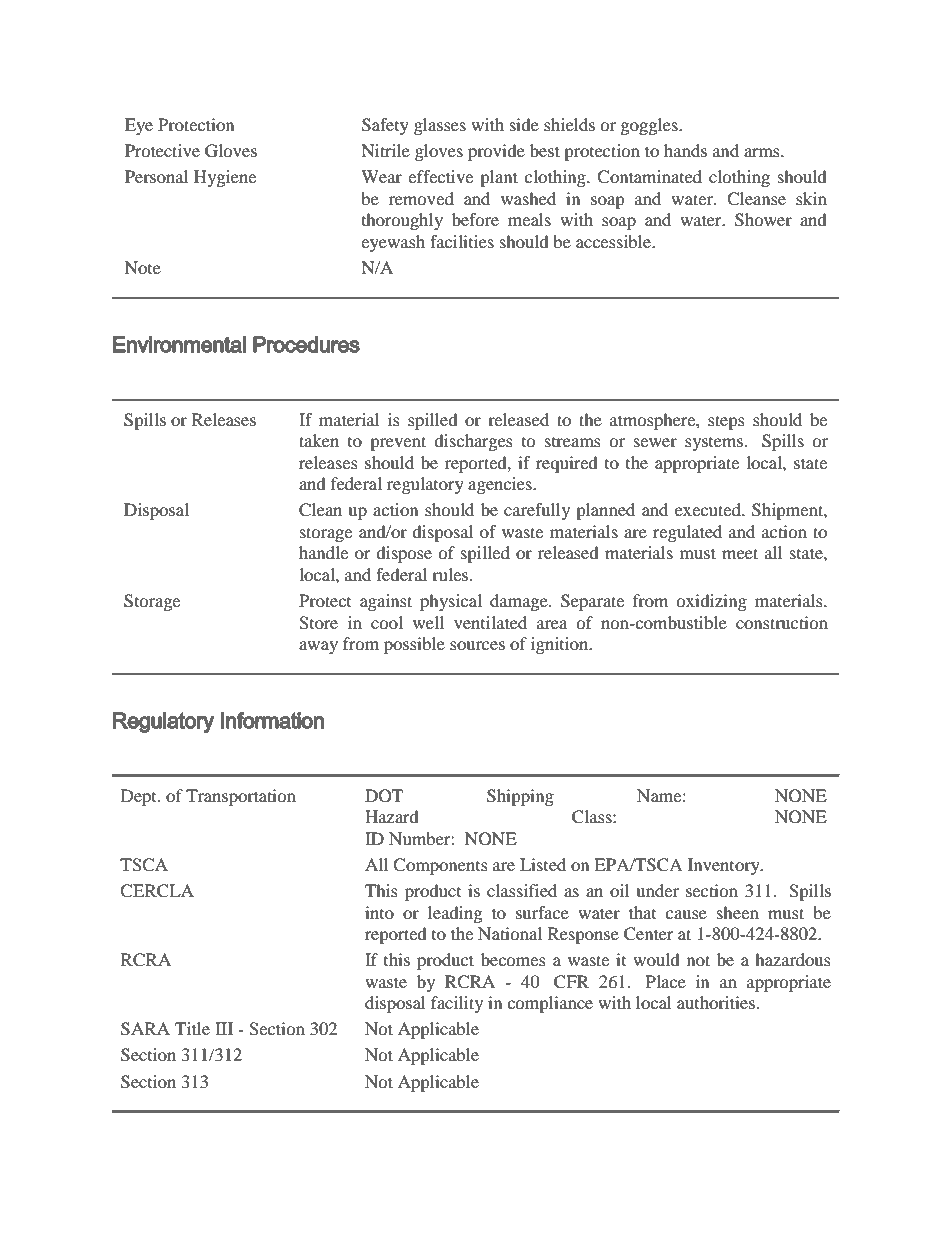  I want to click on provide, so click(496, 152).
